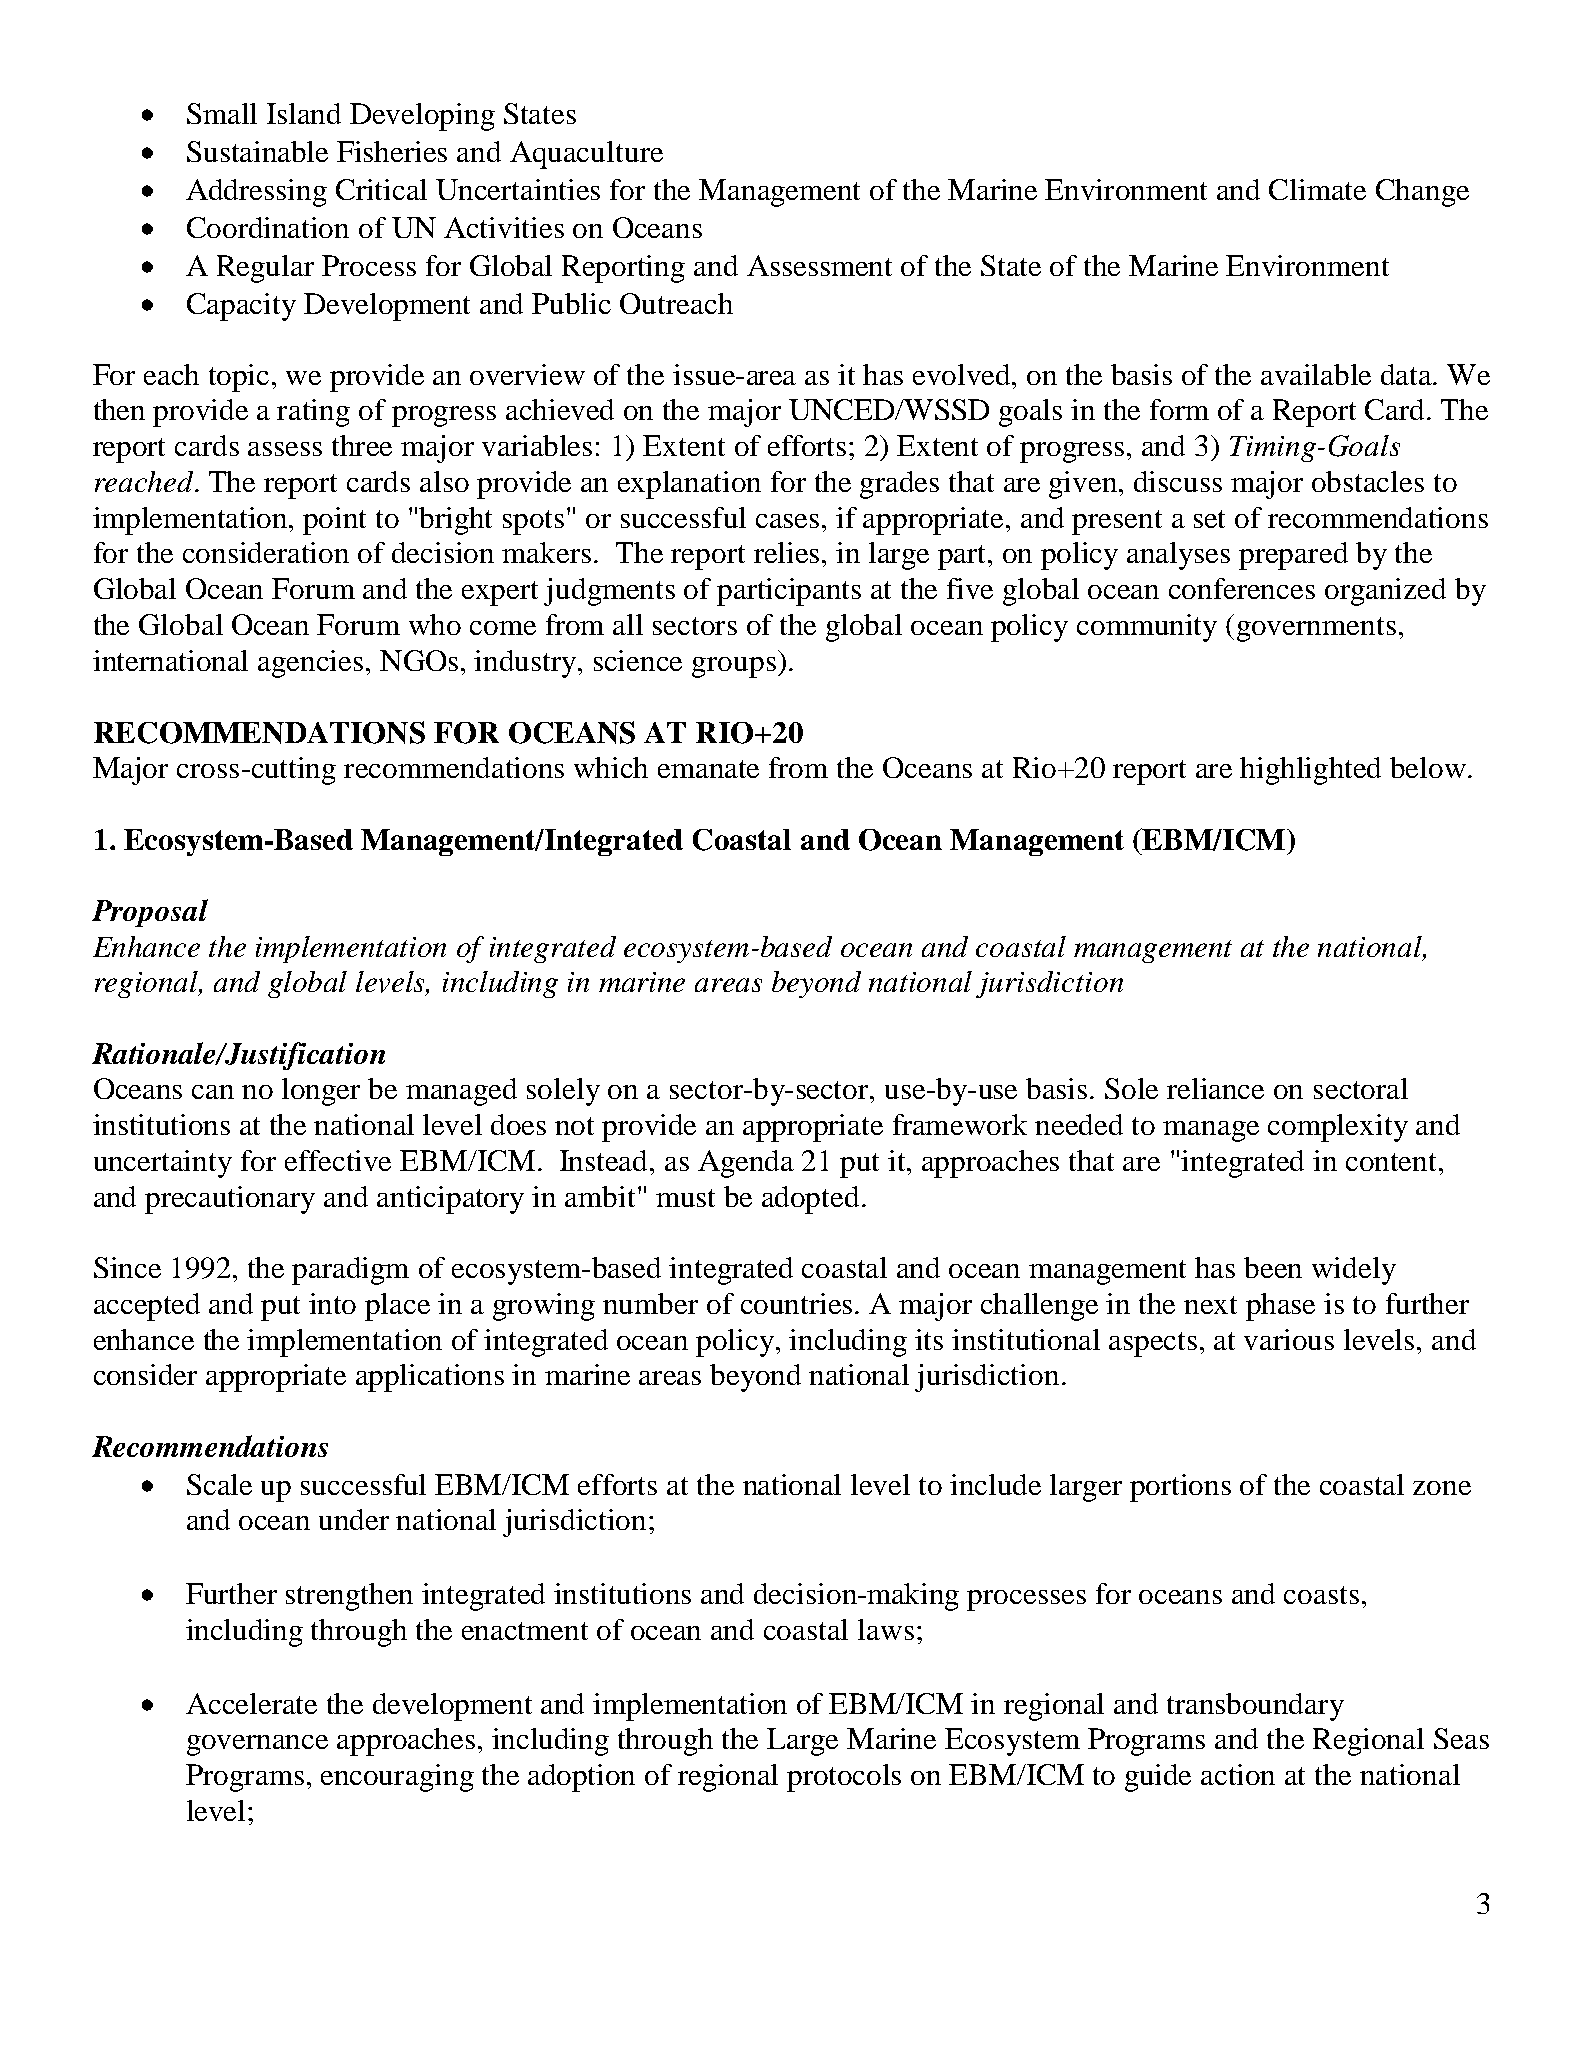 The height and width of the screenshot is (2051, 1585). What do you see at coordinates (1215, 1088) in the screenshot?
I see `reliance` at bounding box center [1215, 1088].
